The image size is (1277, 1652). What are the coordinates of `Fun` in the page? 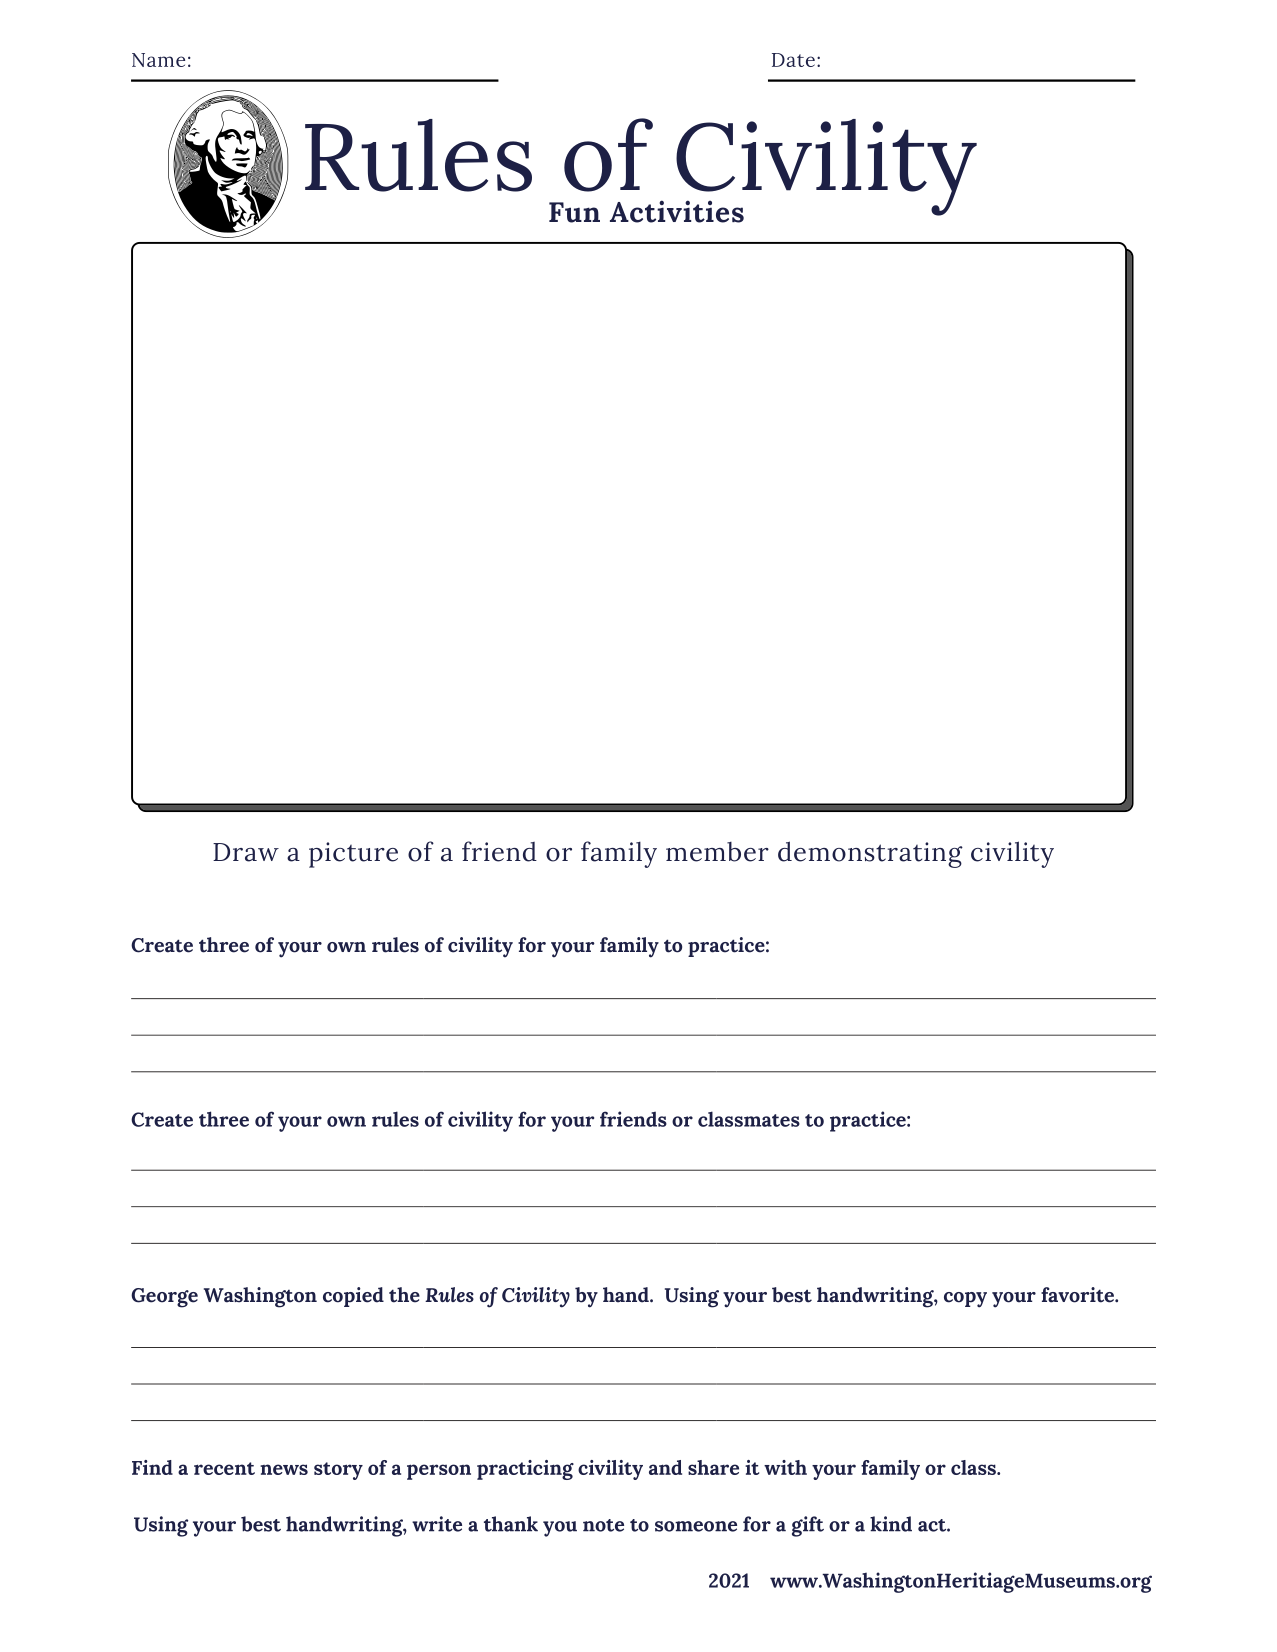 It's located at (574, 212).
